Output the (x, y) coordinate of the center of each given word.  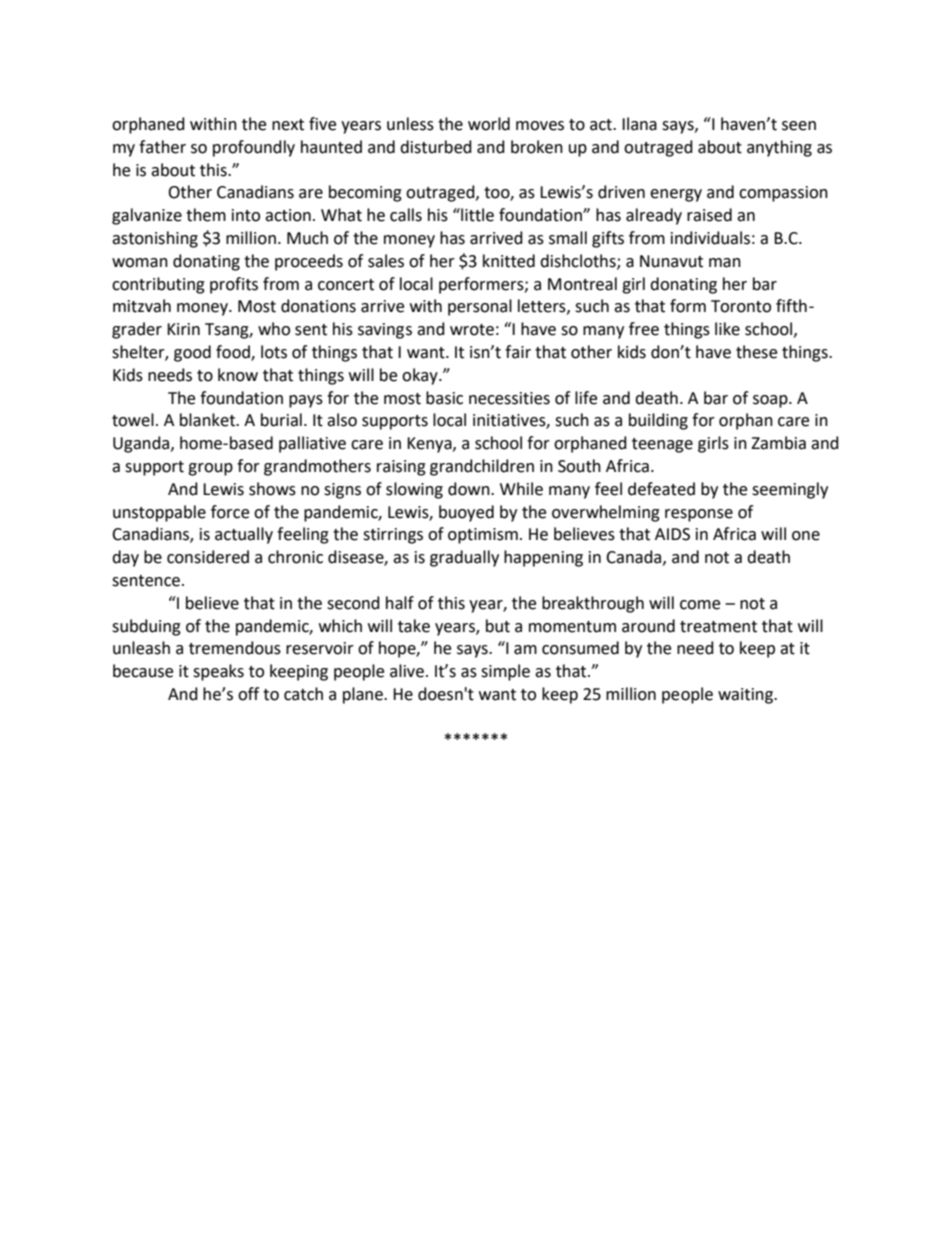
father (162, 147)
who (274, 329)
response (699, 515)
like (727, 329)
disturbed (436, 147)
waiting (746, 696)
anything (779, 148)
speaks (218, 672)
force (230, 512)
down (470, 489)
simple (505, 672)
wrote (472, 330)
